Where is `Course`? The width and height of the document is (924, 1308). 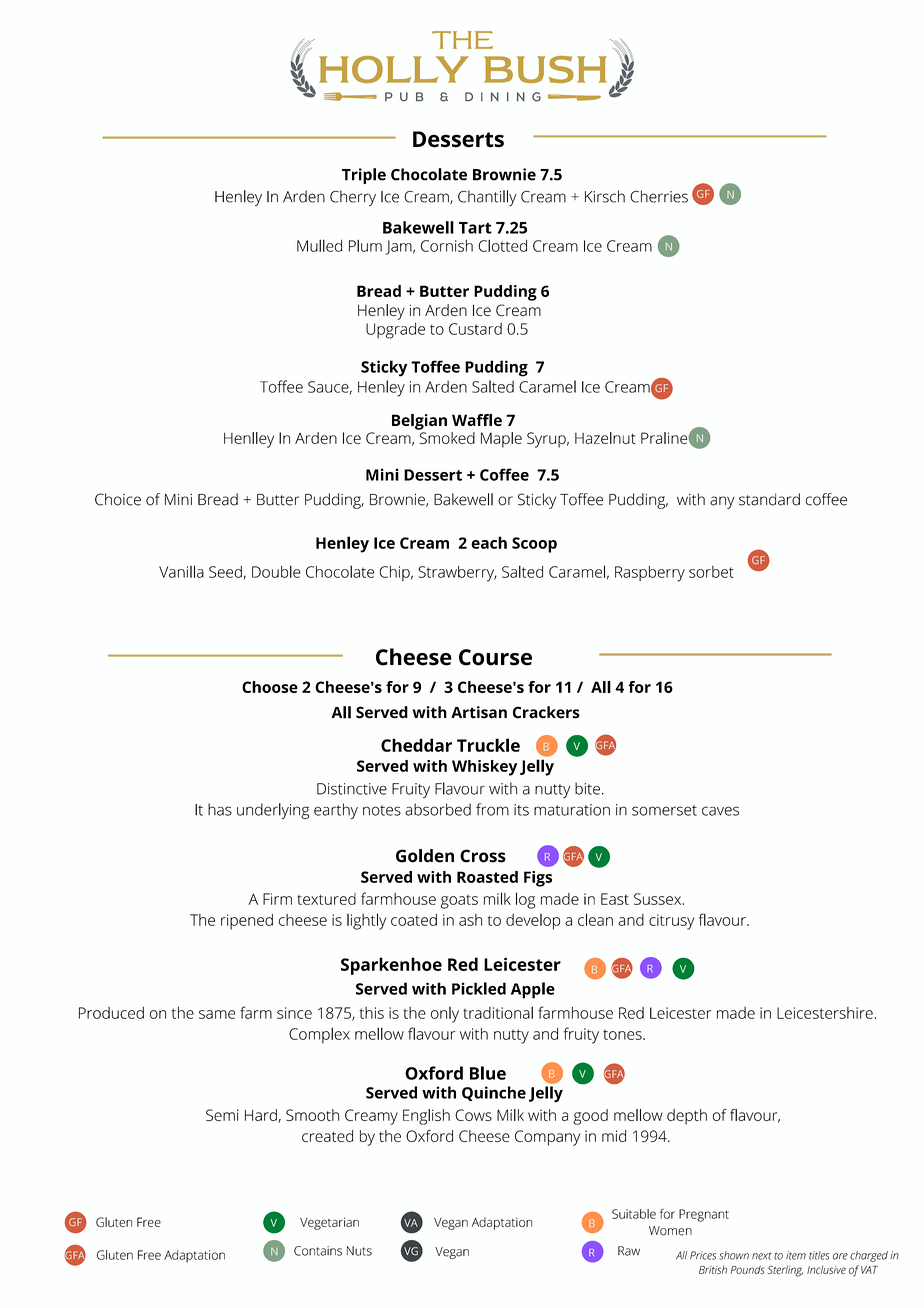 Course is located at coordinates (495, 657).
